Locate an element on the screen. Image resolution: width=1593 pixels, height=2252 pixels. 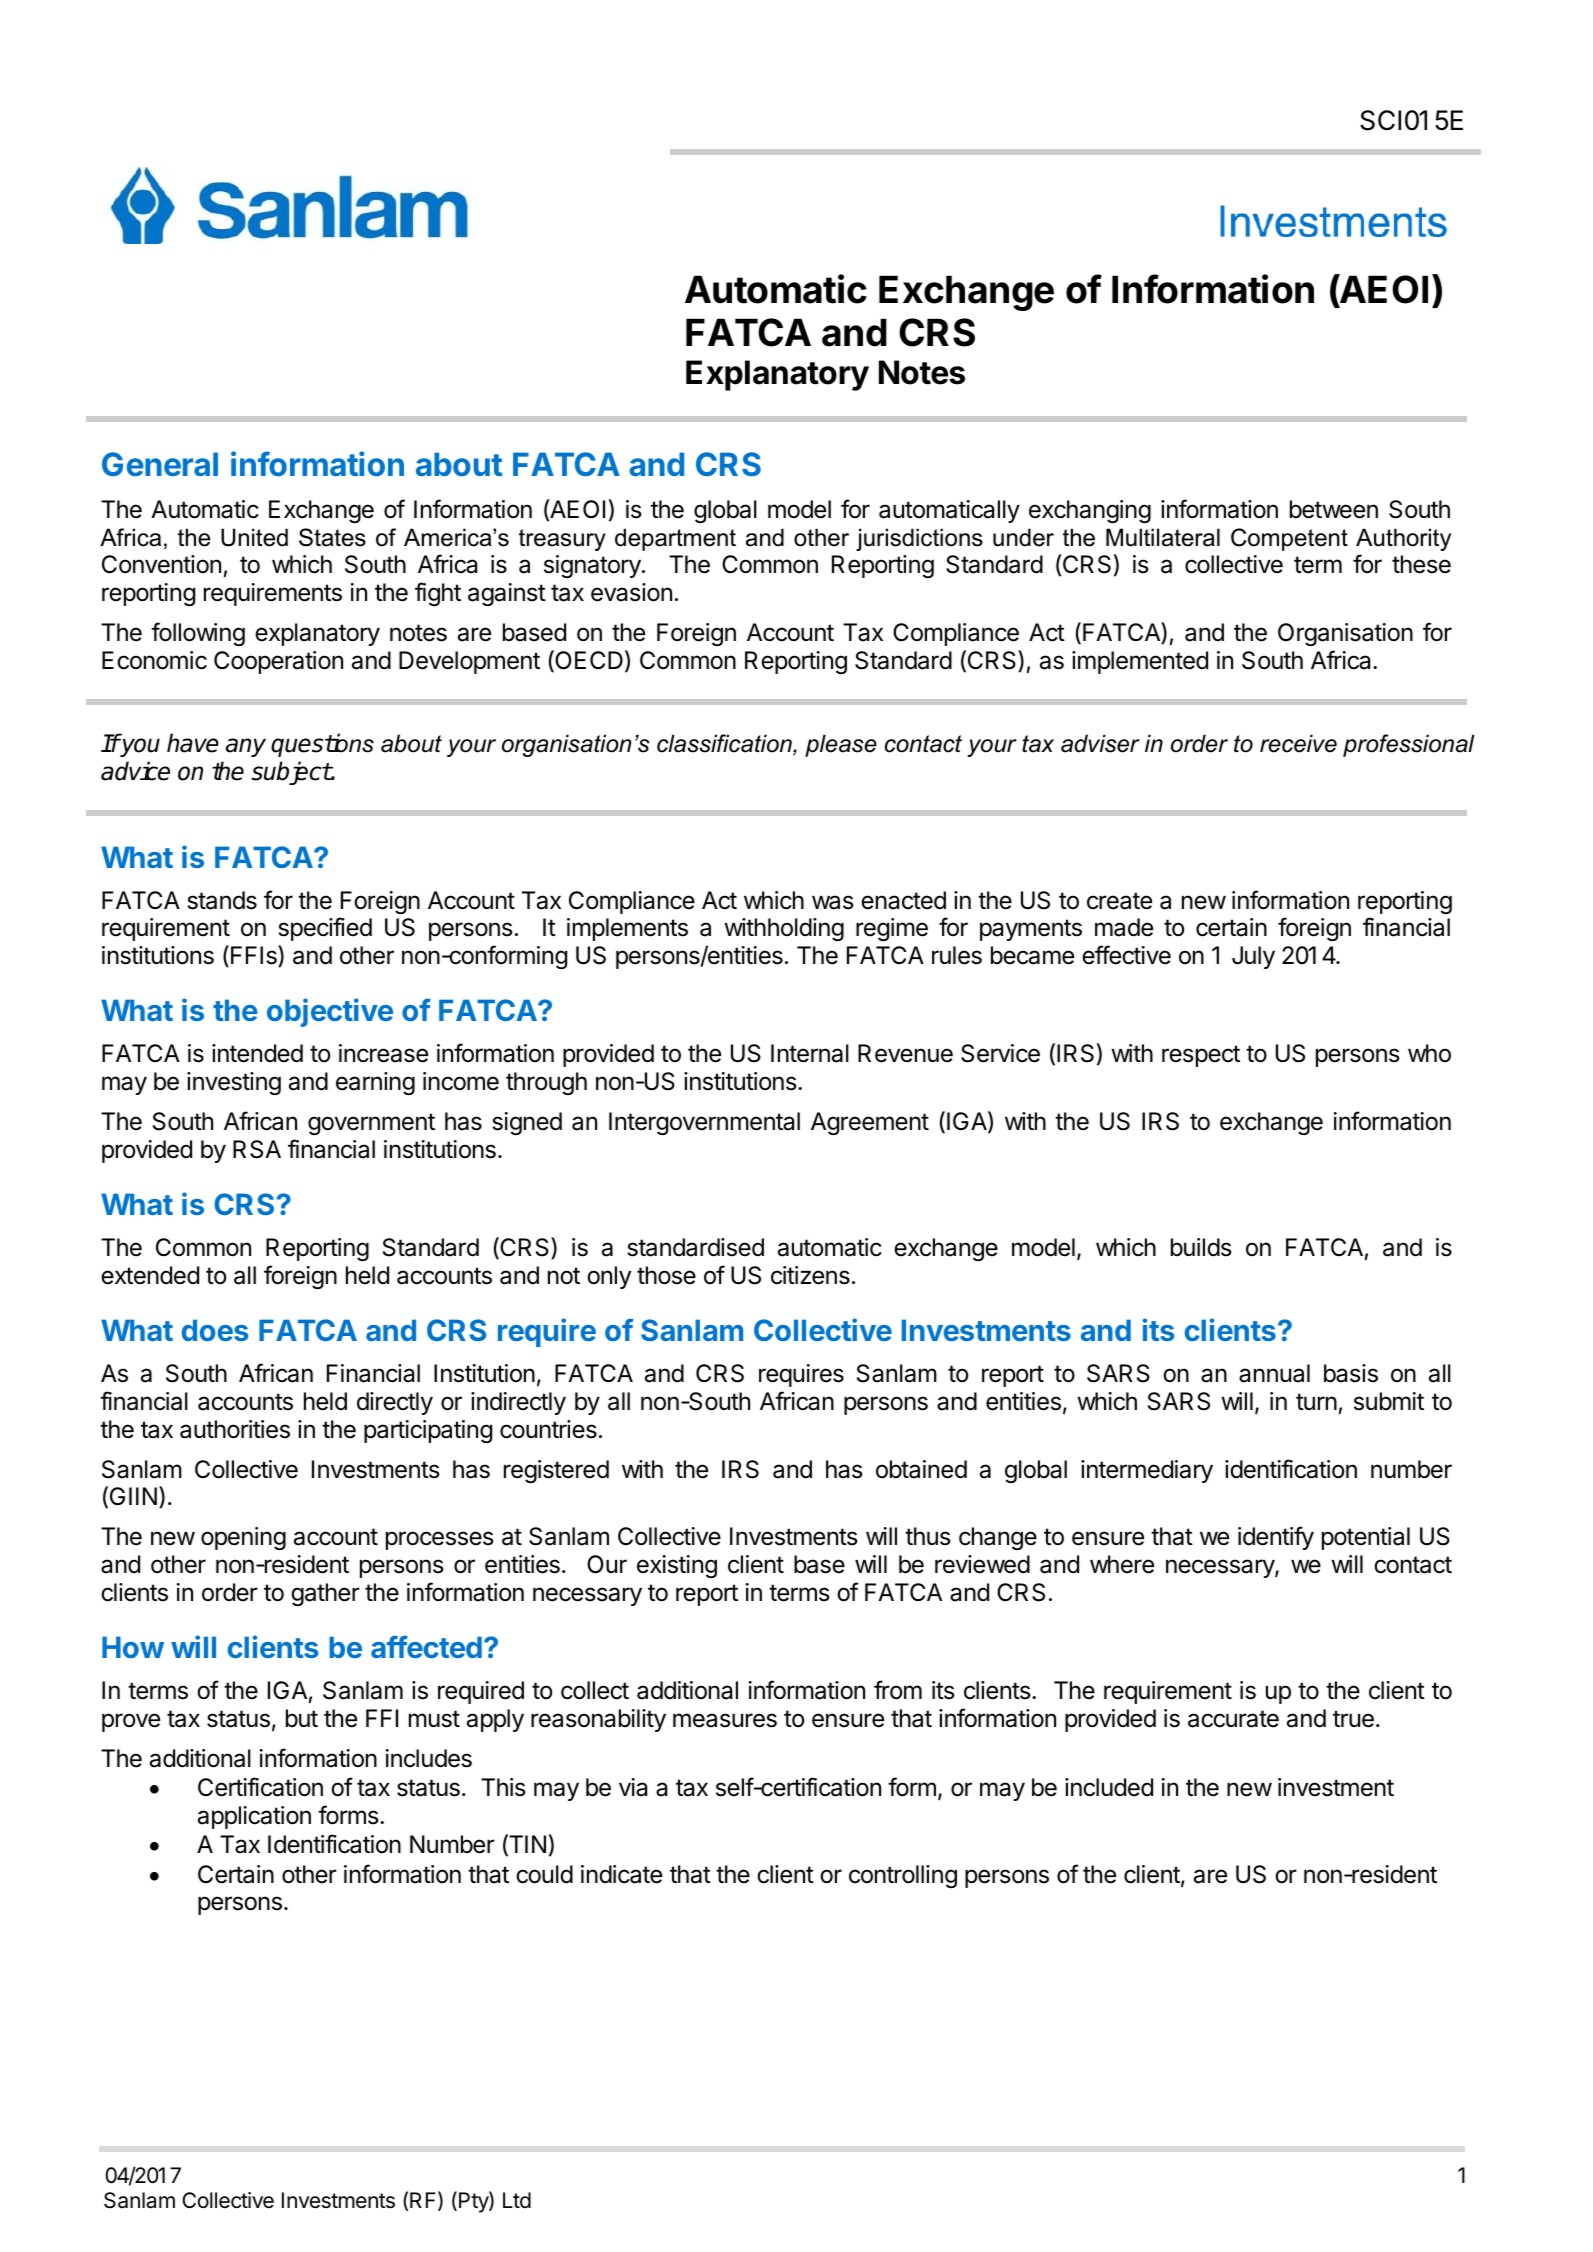
Ltd is located at coordinates (517, 2200).
